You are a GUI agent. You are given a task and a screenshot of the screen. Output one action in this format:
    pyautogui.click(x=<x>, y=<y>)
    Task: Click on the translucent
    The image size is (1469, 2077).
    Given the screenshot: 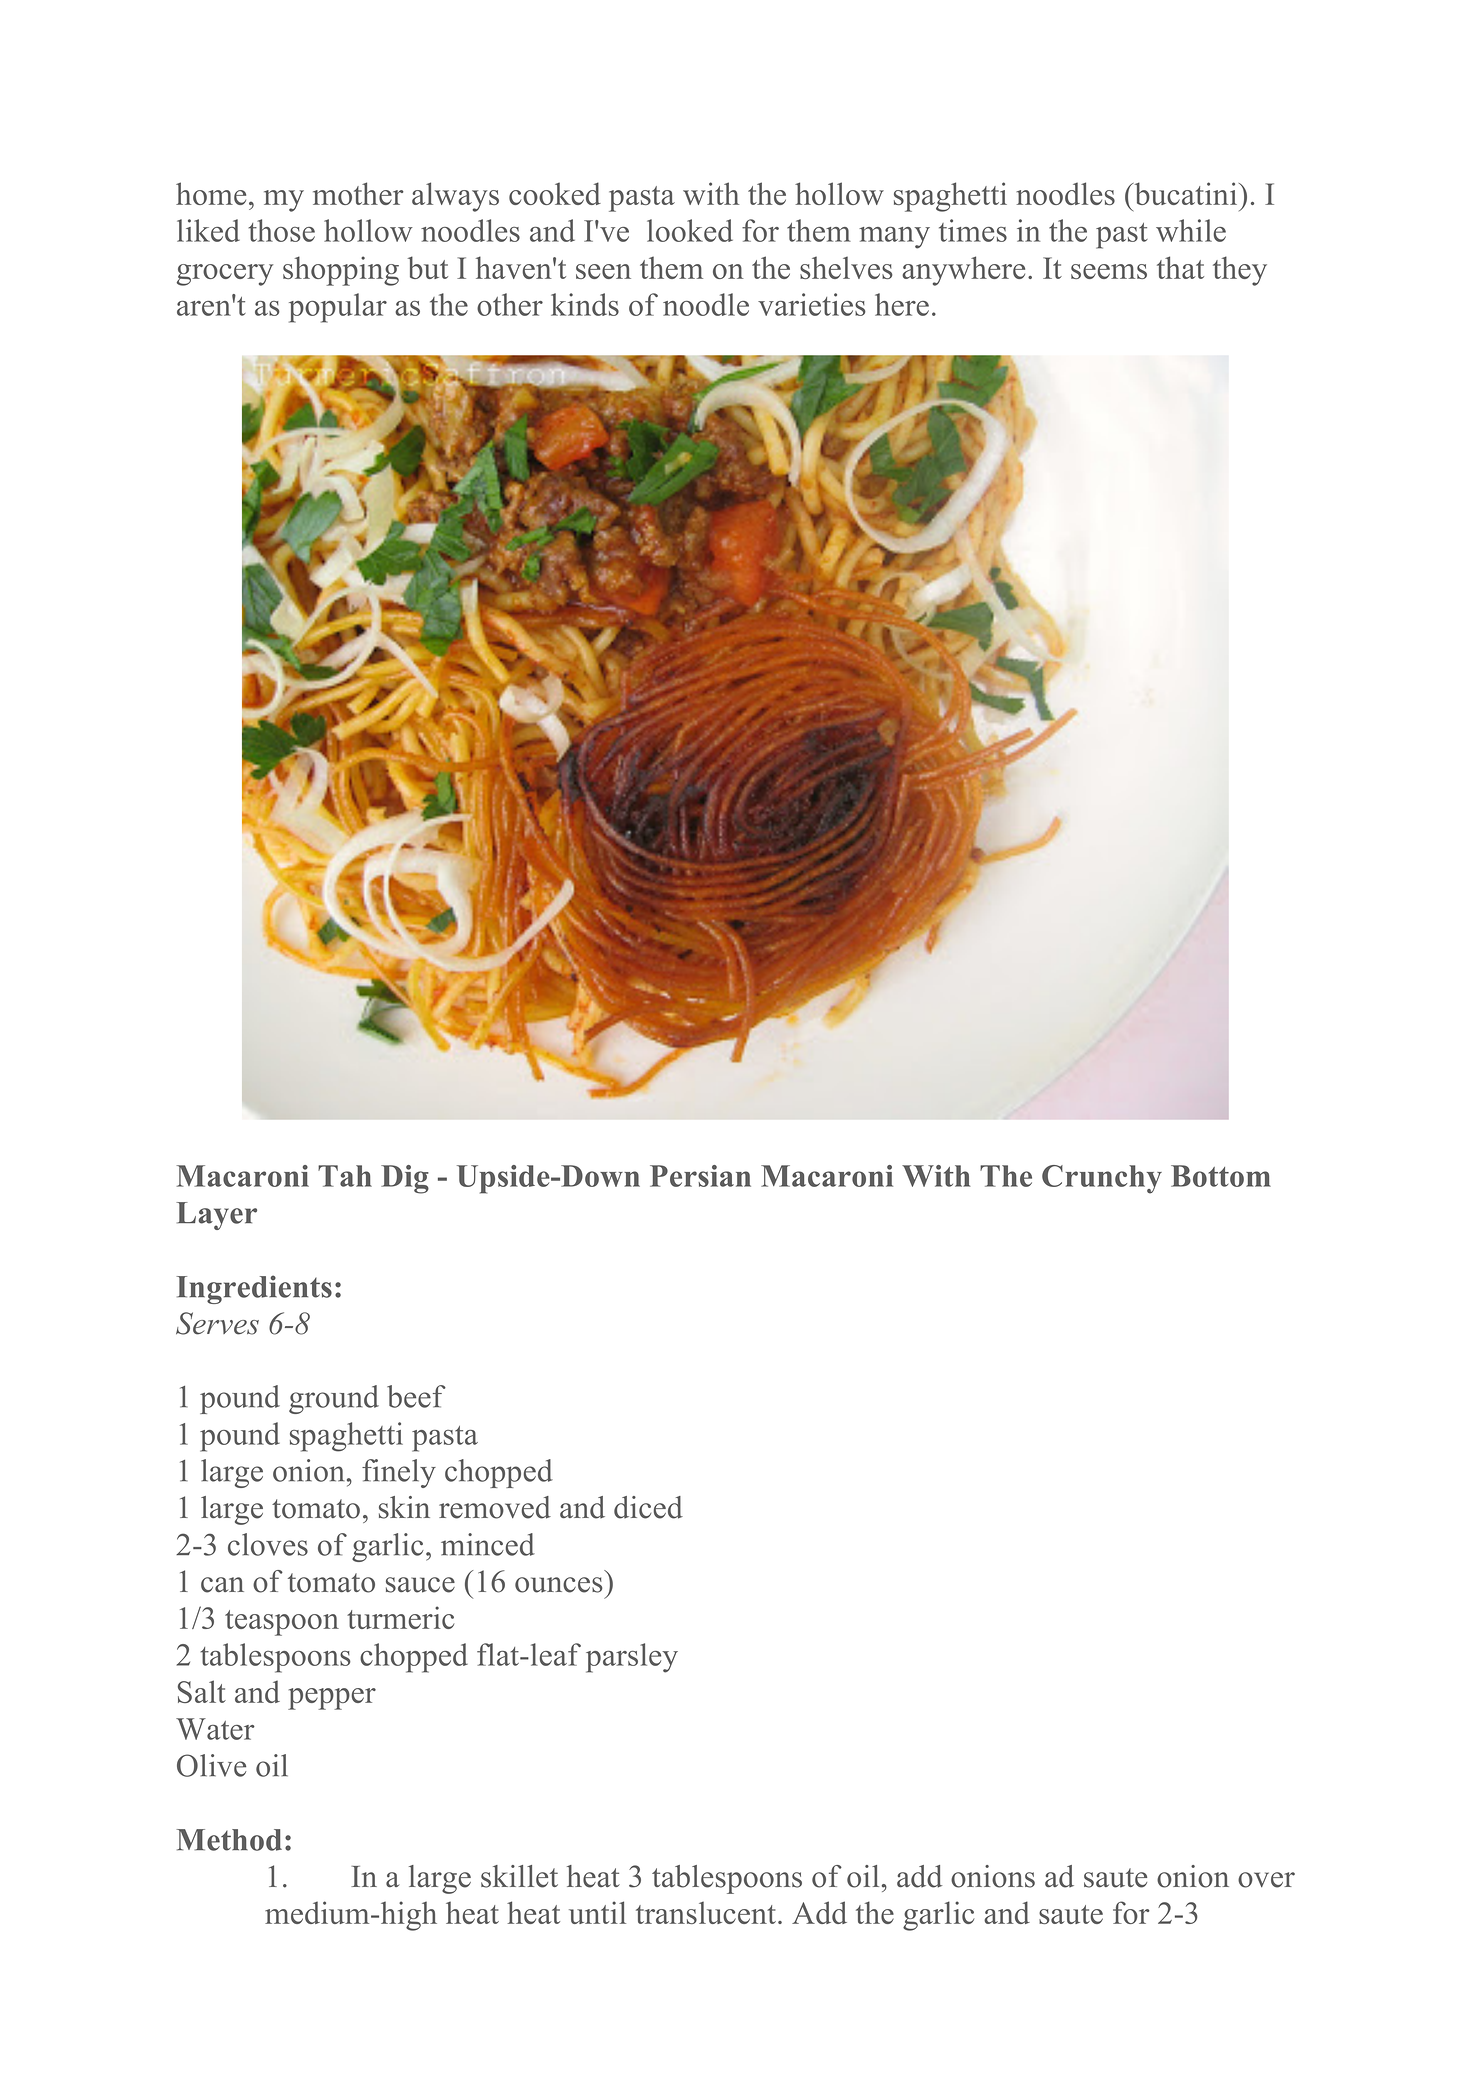 What is the action you would take?
    pyautogui.click(x=707, y=1912)
